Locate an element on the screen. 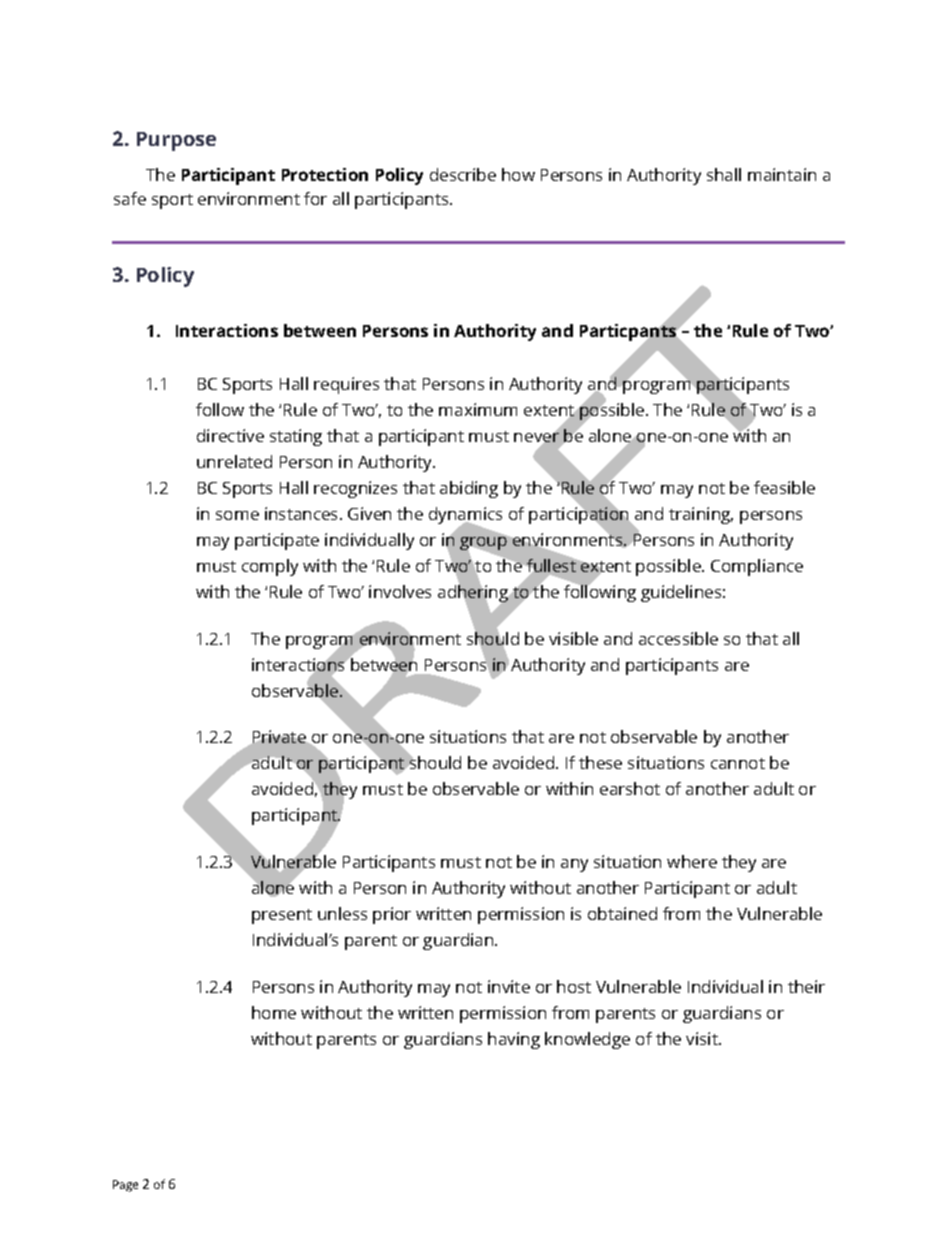 The image size is (952, 1233). Page is located at coordinates (125, 1186).
